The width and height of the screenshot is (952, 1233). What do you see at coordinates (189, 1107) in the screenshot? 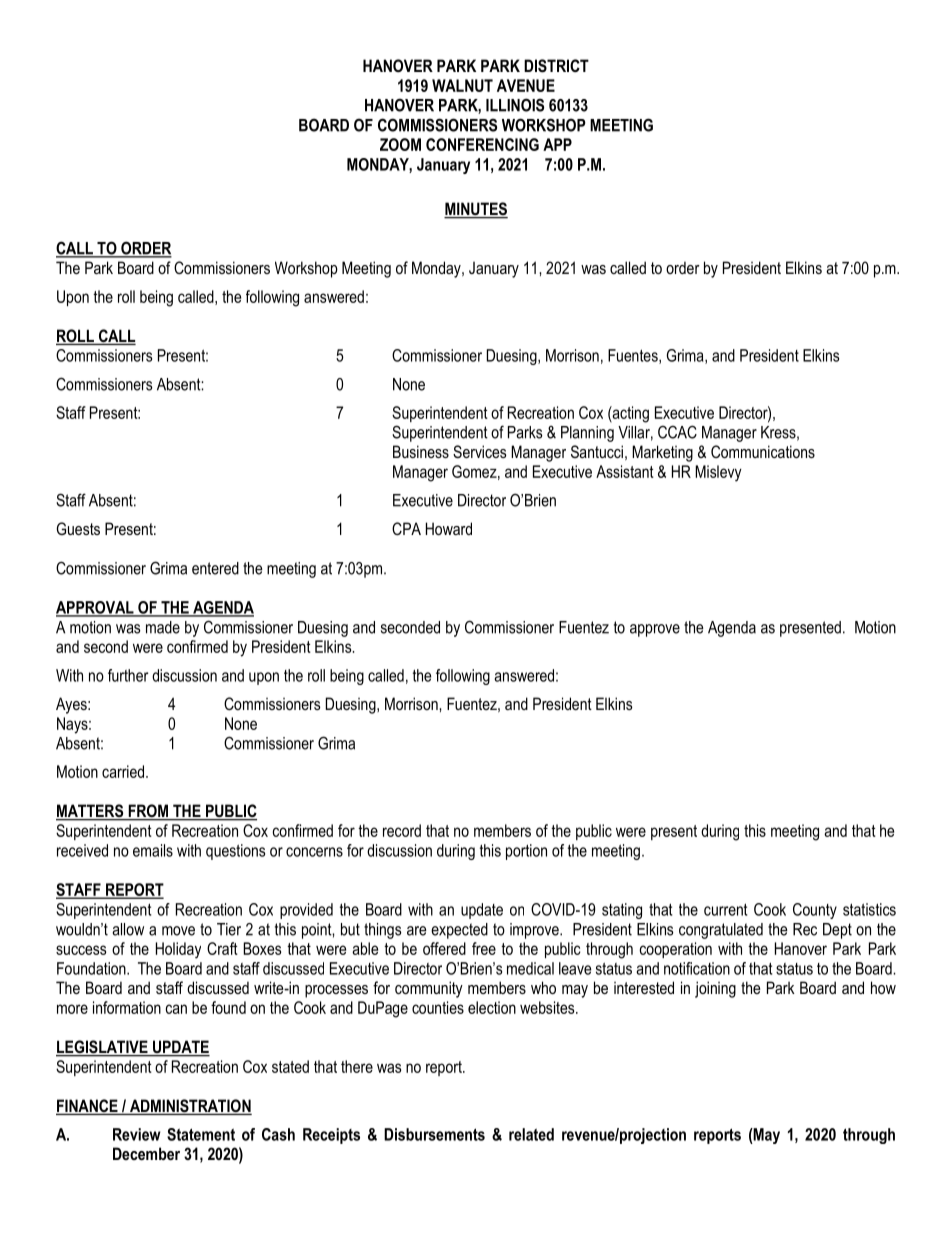
I see `ADMINISTRATION` at bounding box center [189, 1107].
